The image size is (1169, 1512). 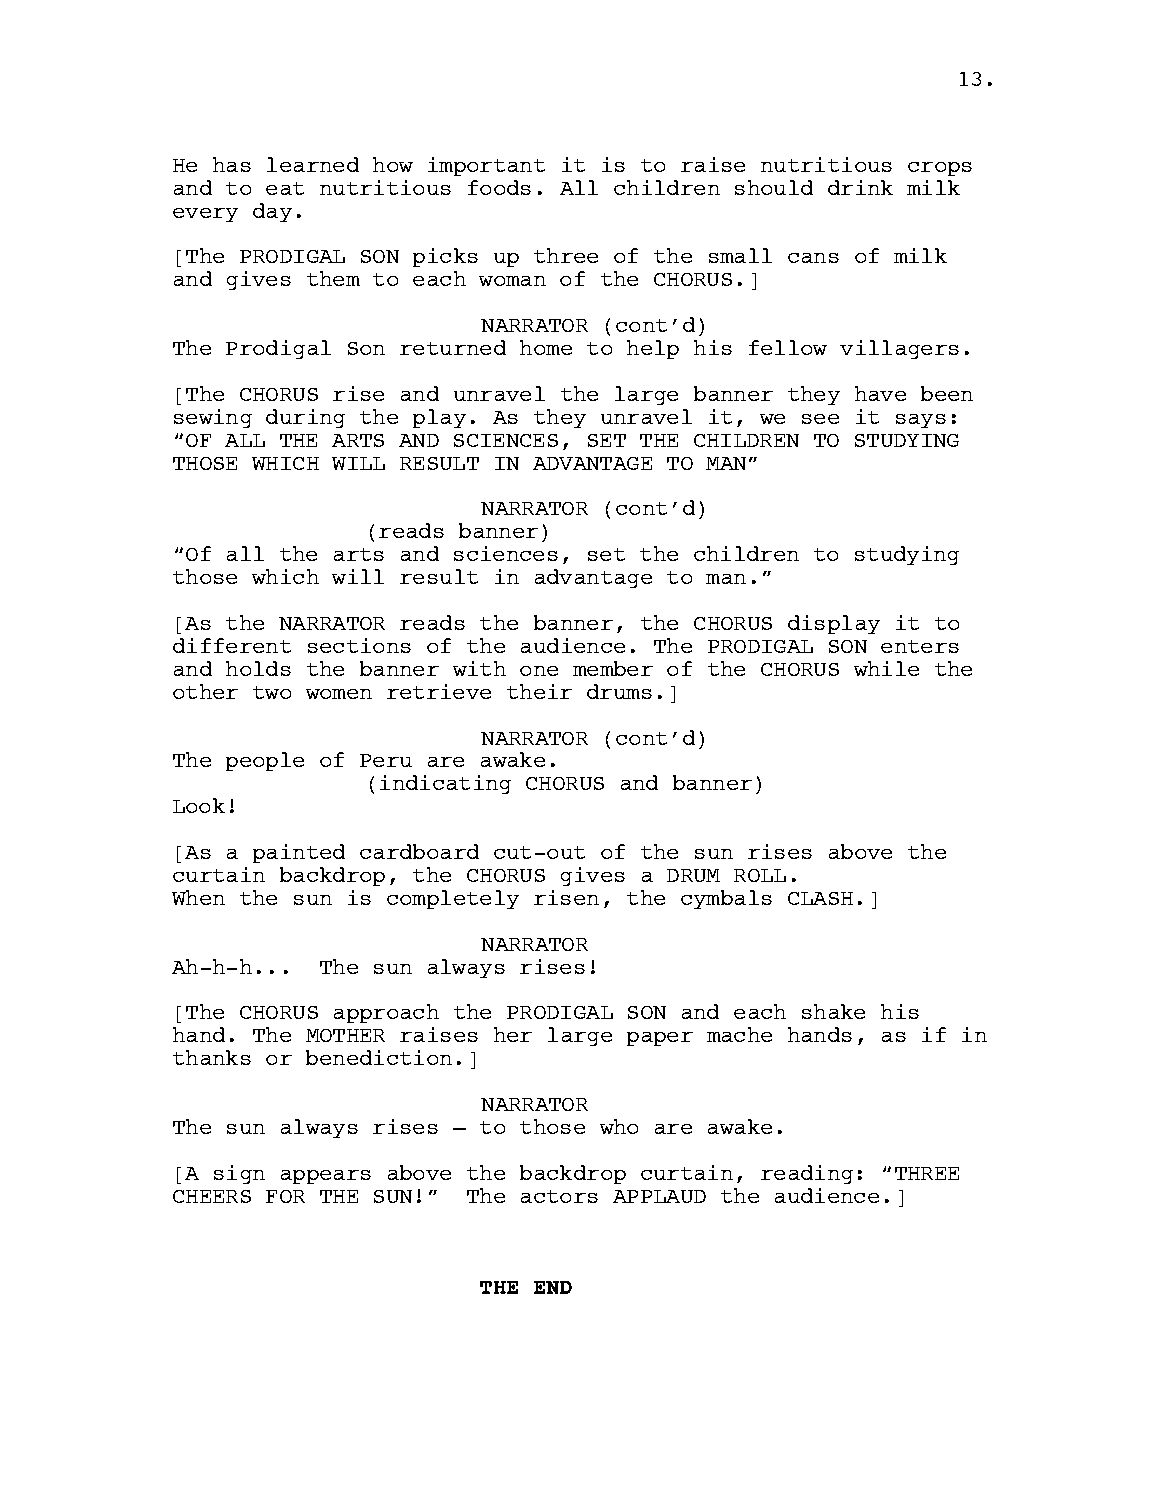 What do you see at coordinates (272, 692) in the screenshot?
I see `two` at bounding box center [272, 692].
